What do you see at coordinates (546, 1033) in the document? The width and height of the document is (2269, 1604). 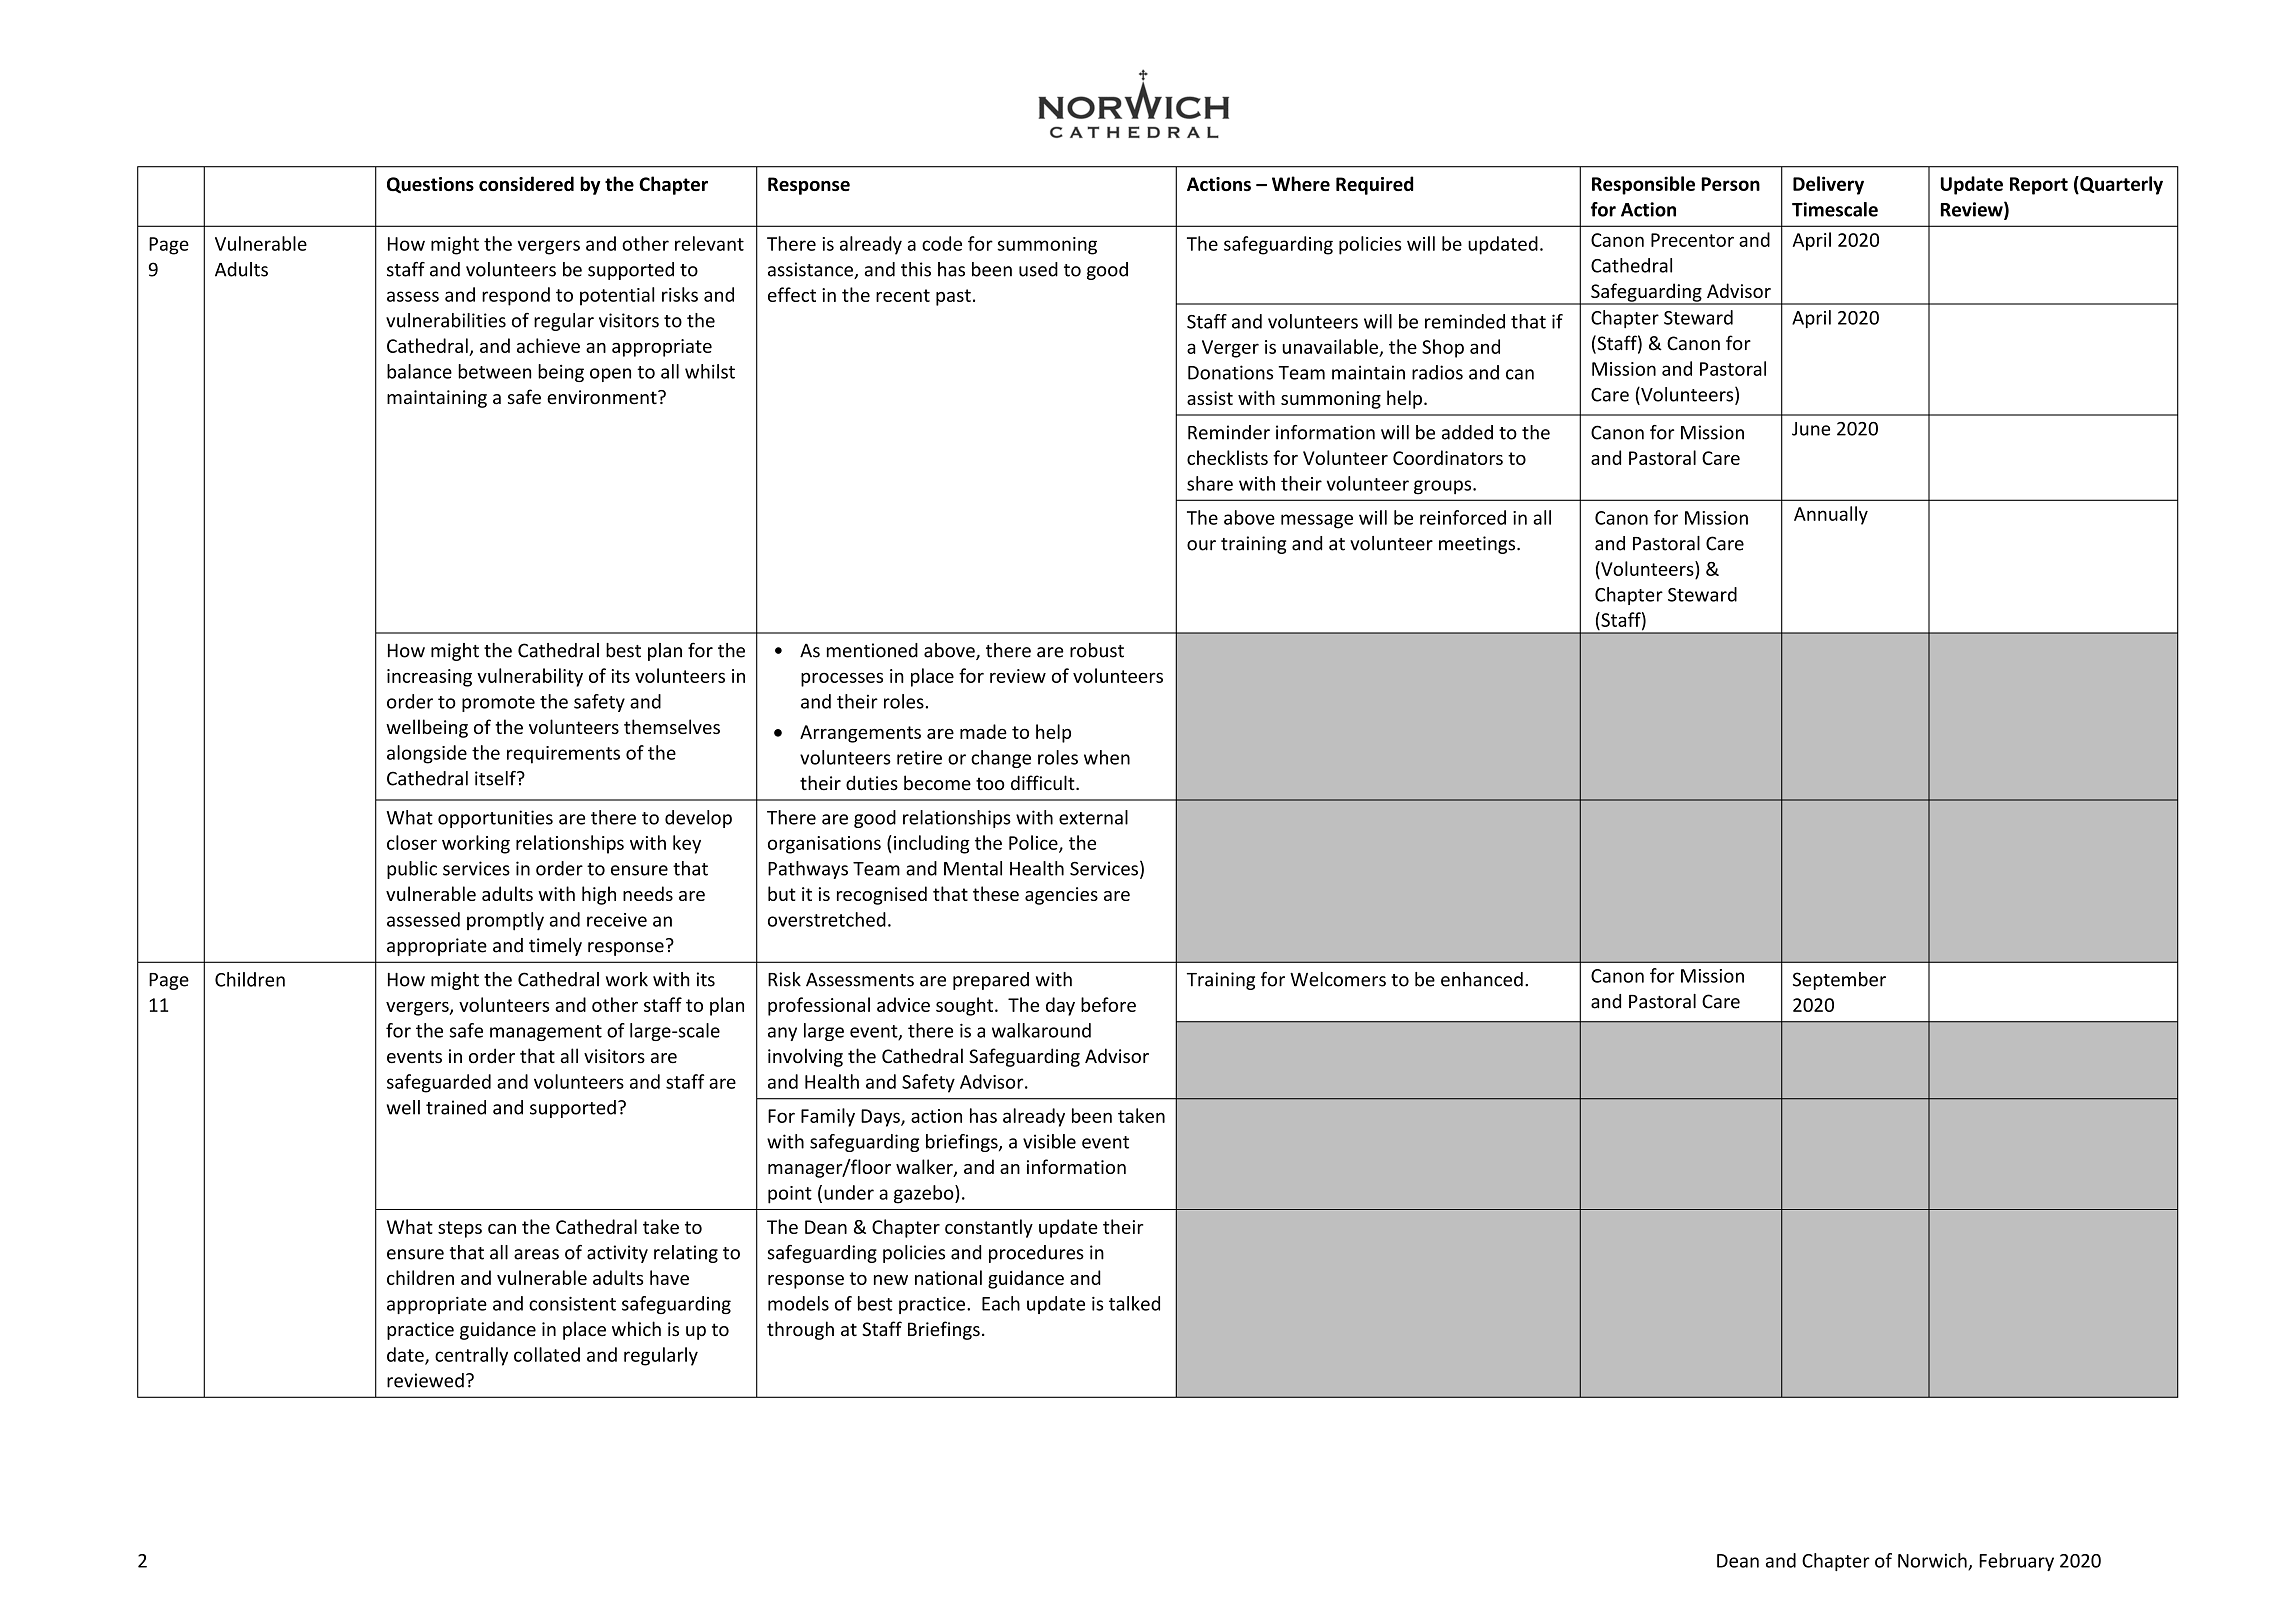 I see `management` at bounding box center [546, 1033].
